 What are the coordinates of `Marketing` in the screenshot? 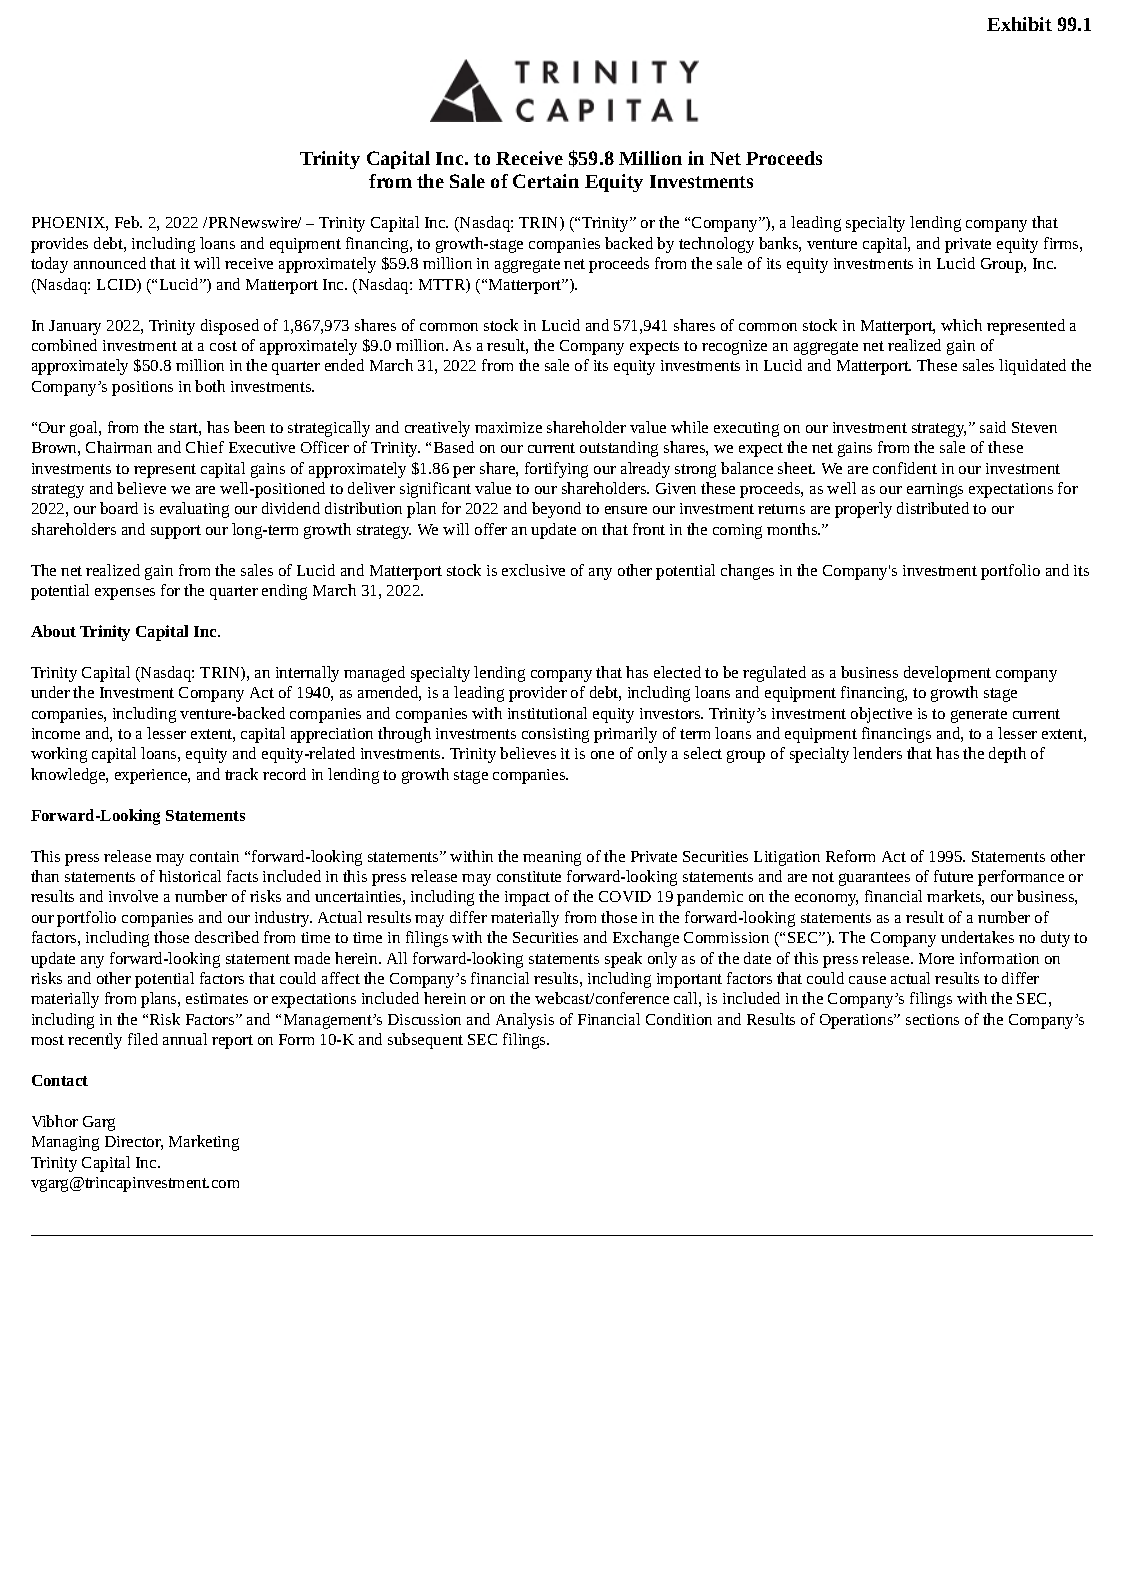 It's located at (204, 1143).
